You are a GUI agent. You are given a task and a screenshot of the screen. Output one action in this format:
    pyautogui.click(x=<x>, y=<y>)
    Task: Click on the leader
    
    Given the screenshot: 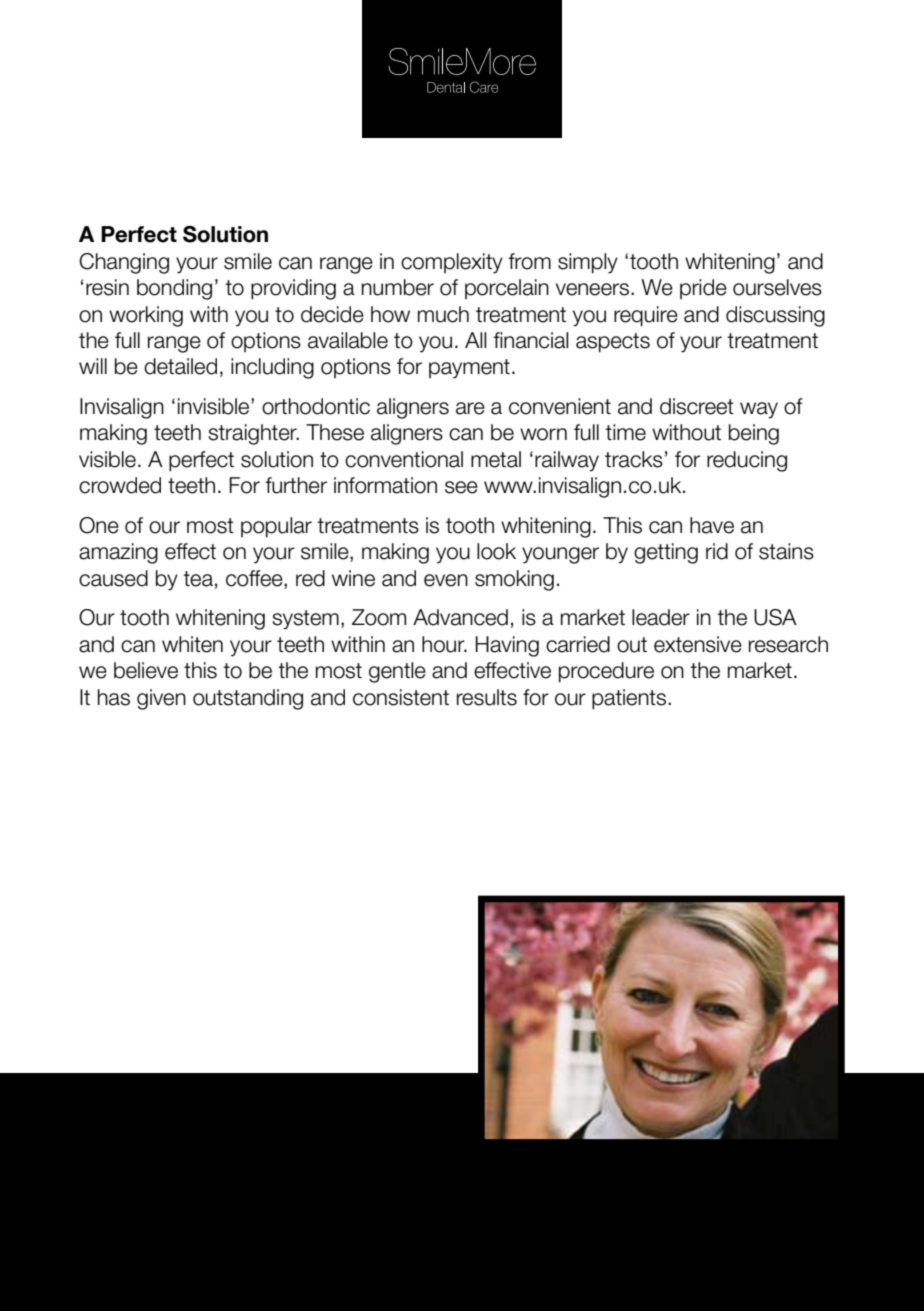 What is the action you would take?
    pyautogui.click(x=661, y=617)
